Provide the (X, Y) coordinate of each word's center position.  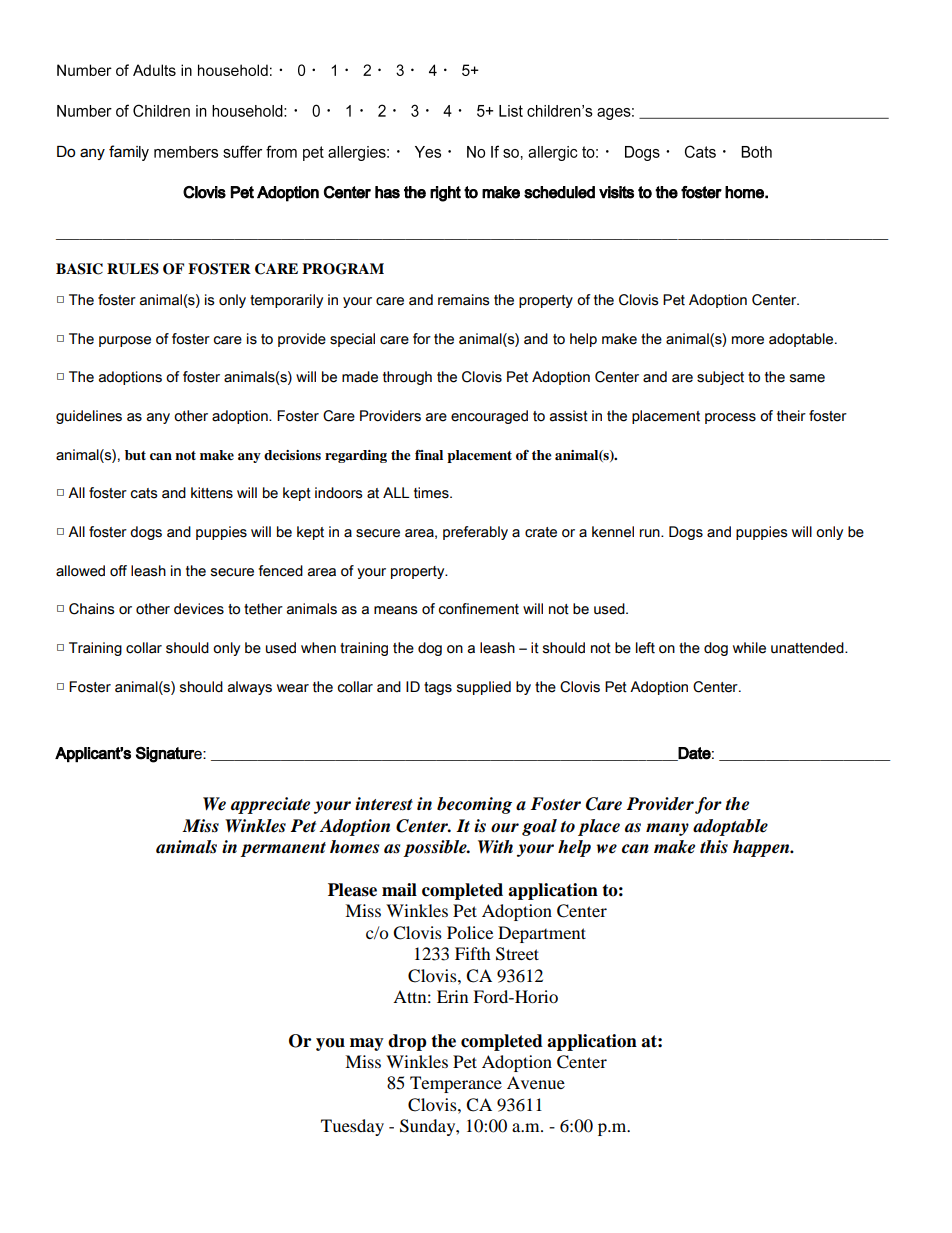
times (432, 493)
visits (616, 192)
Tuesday (352, 1127)
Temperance (456, 1084)
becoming (474, 805)
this (714, 847)
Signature (170, 755)
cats (144, 493)
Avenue (536, 1082)
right (445, 194)
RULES (133, 269)
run (651, 533)
